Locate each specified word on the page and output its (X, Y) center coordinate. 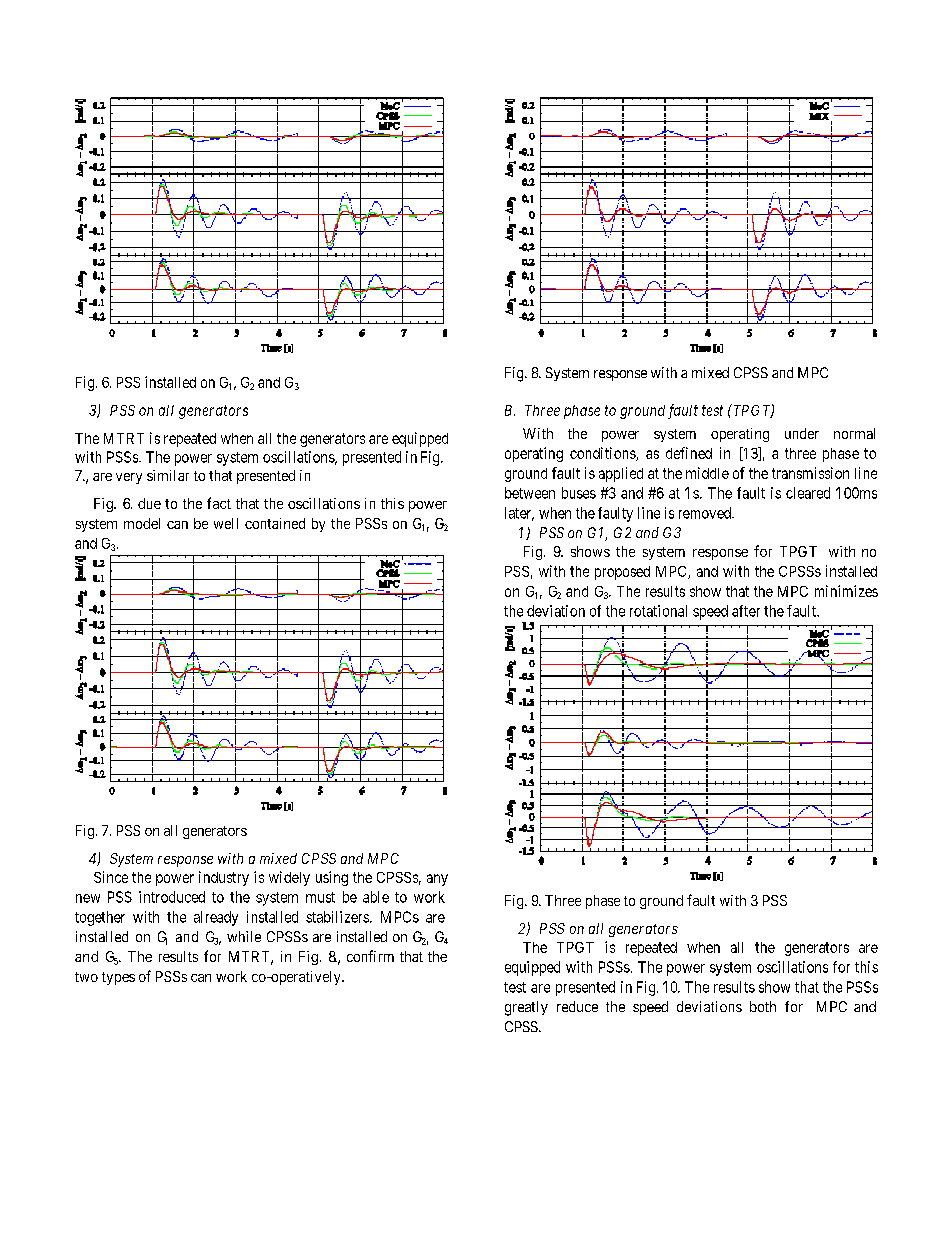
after (746, 611)
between (530, 493)
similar (168, 475)
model (142, 523)
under (802, 433)
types (118, 978)
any (437, 880)
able (376, 897)
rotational (658, 611)
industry (224, 878)
